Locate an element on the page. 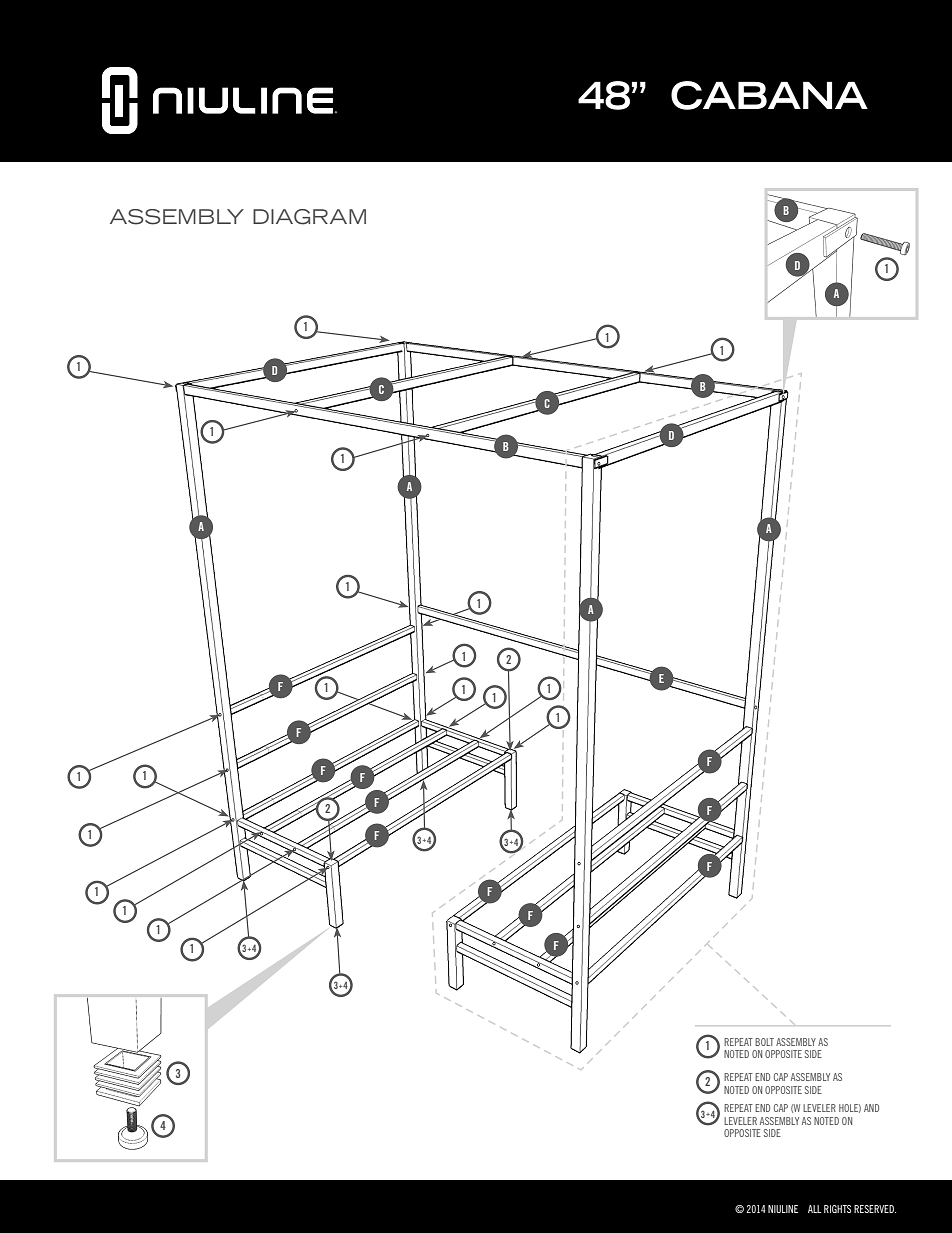 The image size is (952, 1233). RIGHTS is located at coordinates (837, 1209).
